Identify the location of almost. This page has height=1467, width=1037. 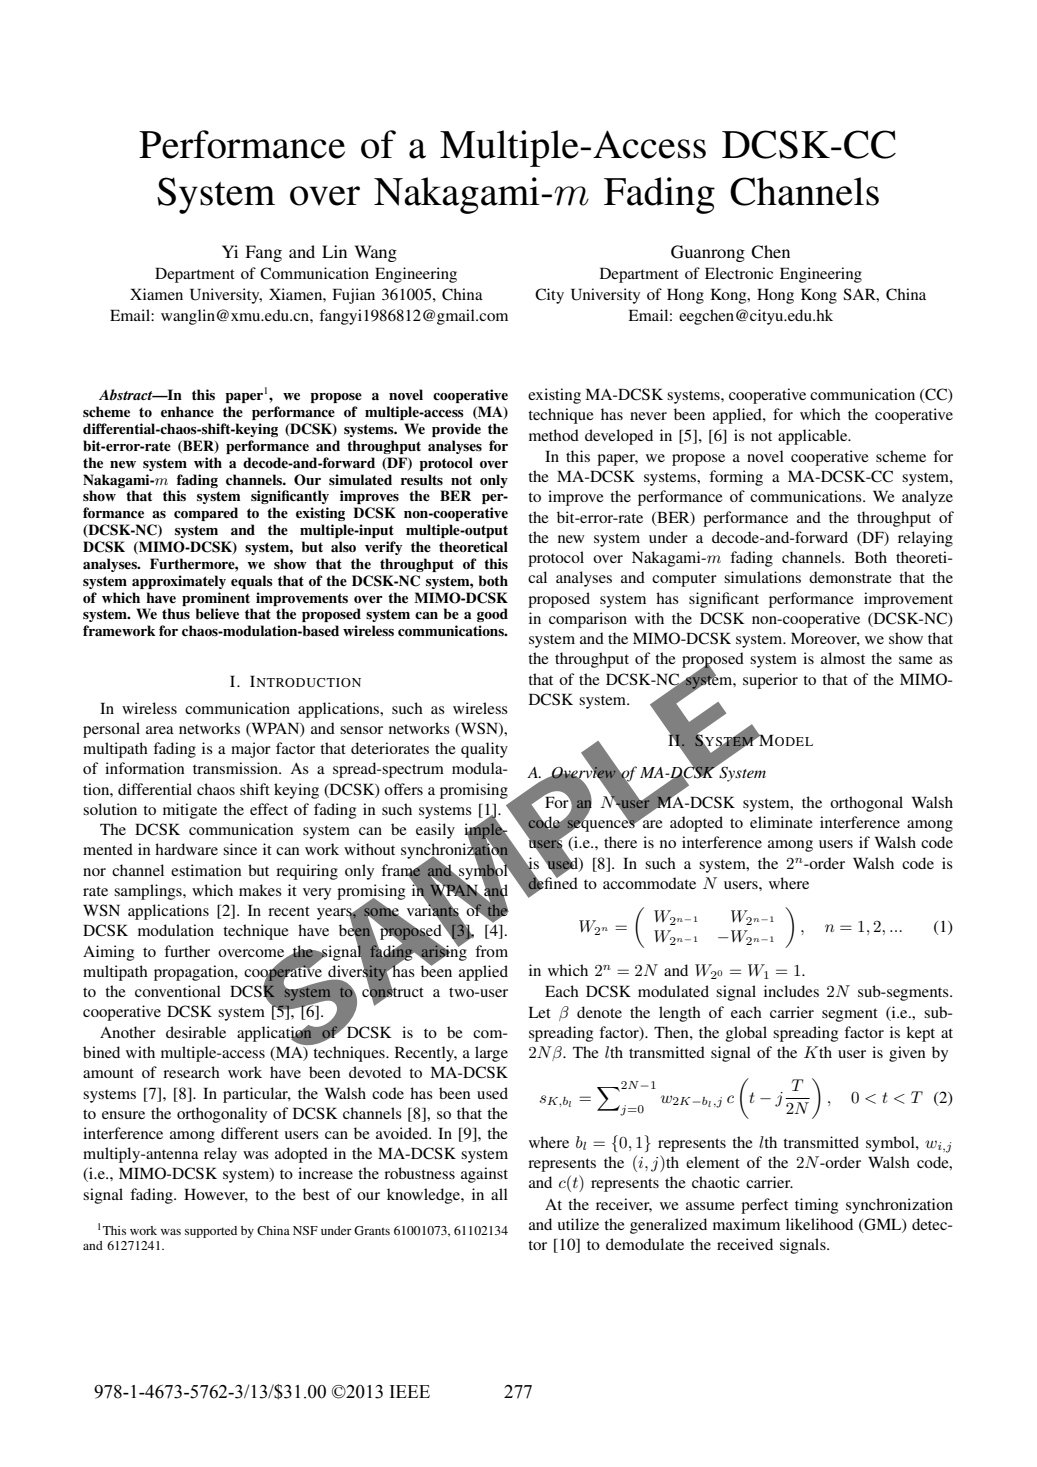
(843, 658).
